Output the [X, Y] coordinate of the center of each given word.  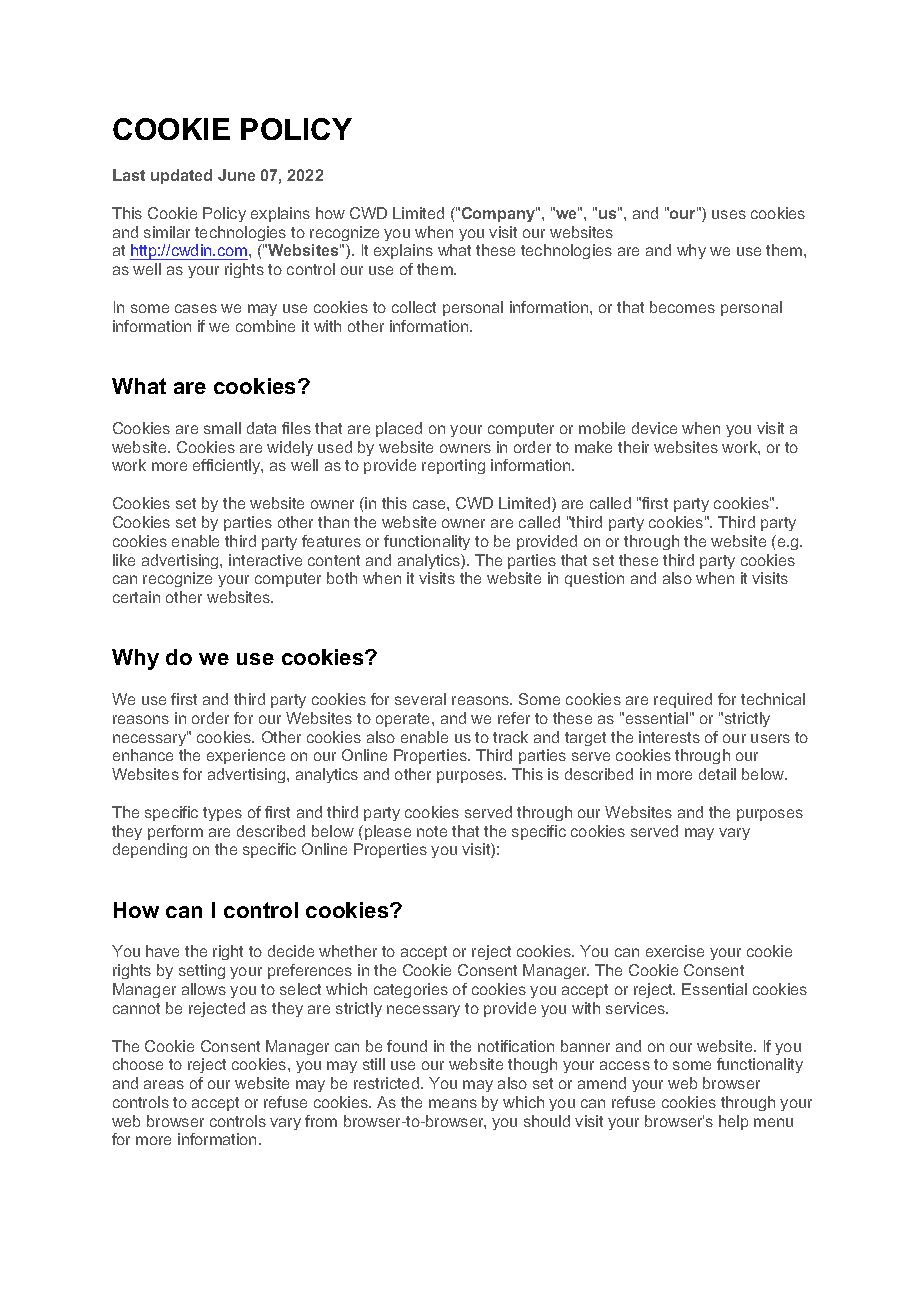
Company [499, 214]
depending [150, 850]
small [222, 428]
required [683, 700]
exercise [675, 951]
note [432, 831]
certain [136, 597]
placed [399, 429]
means [453, 1103]
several [420, 699]
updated [181, 176]
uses [729, 214]
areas [164, 1084]
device [654, 428]
